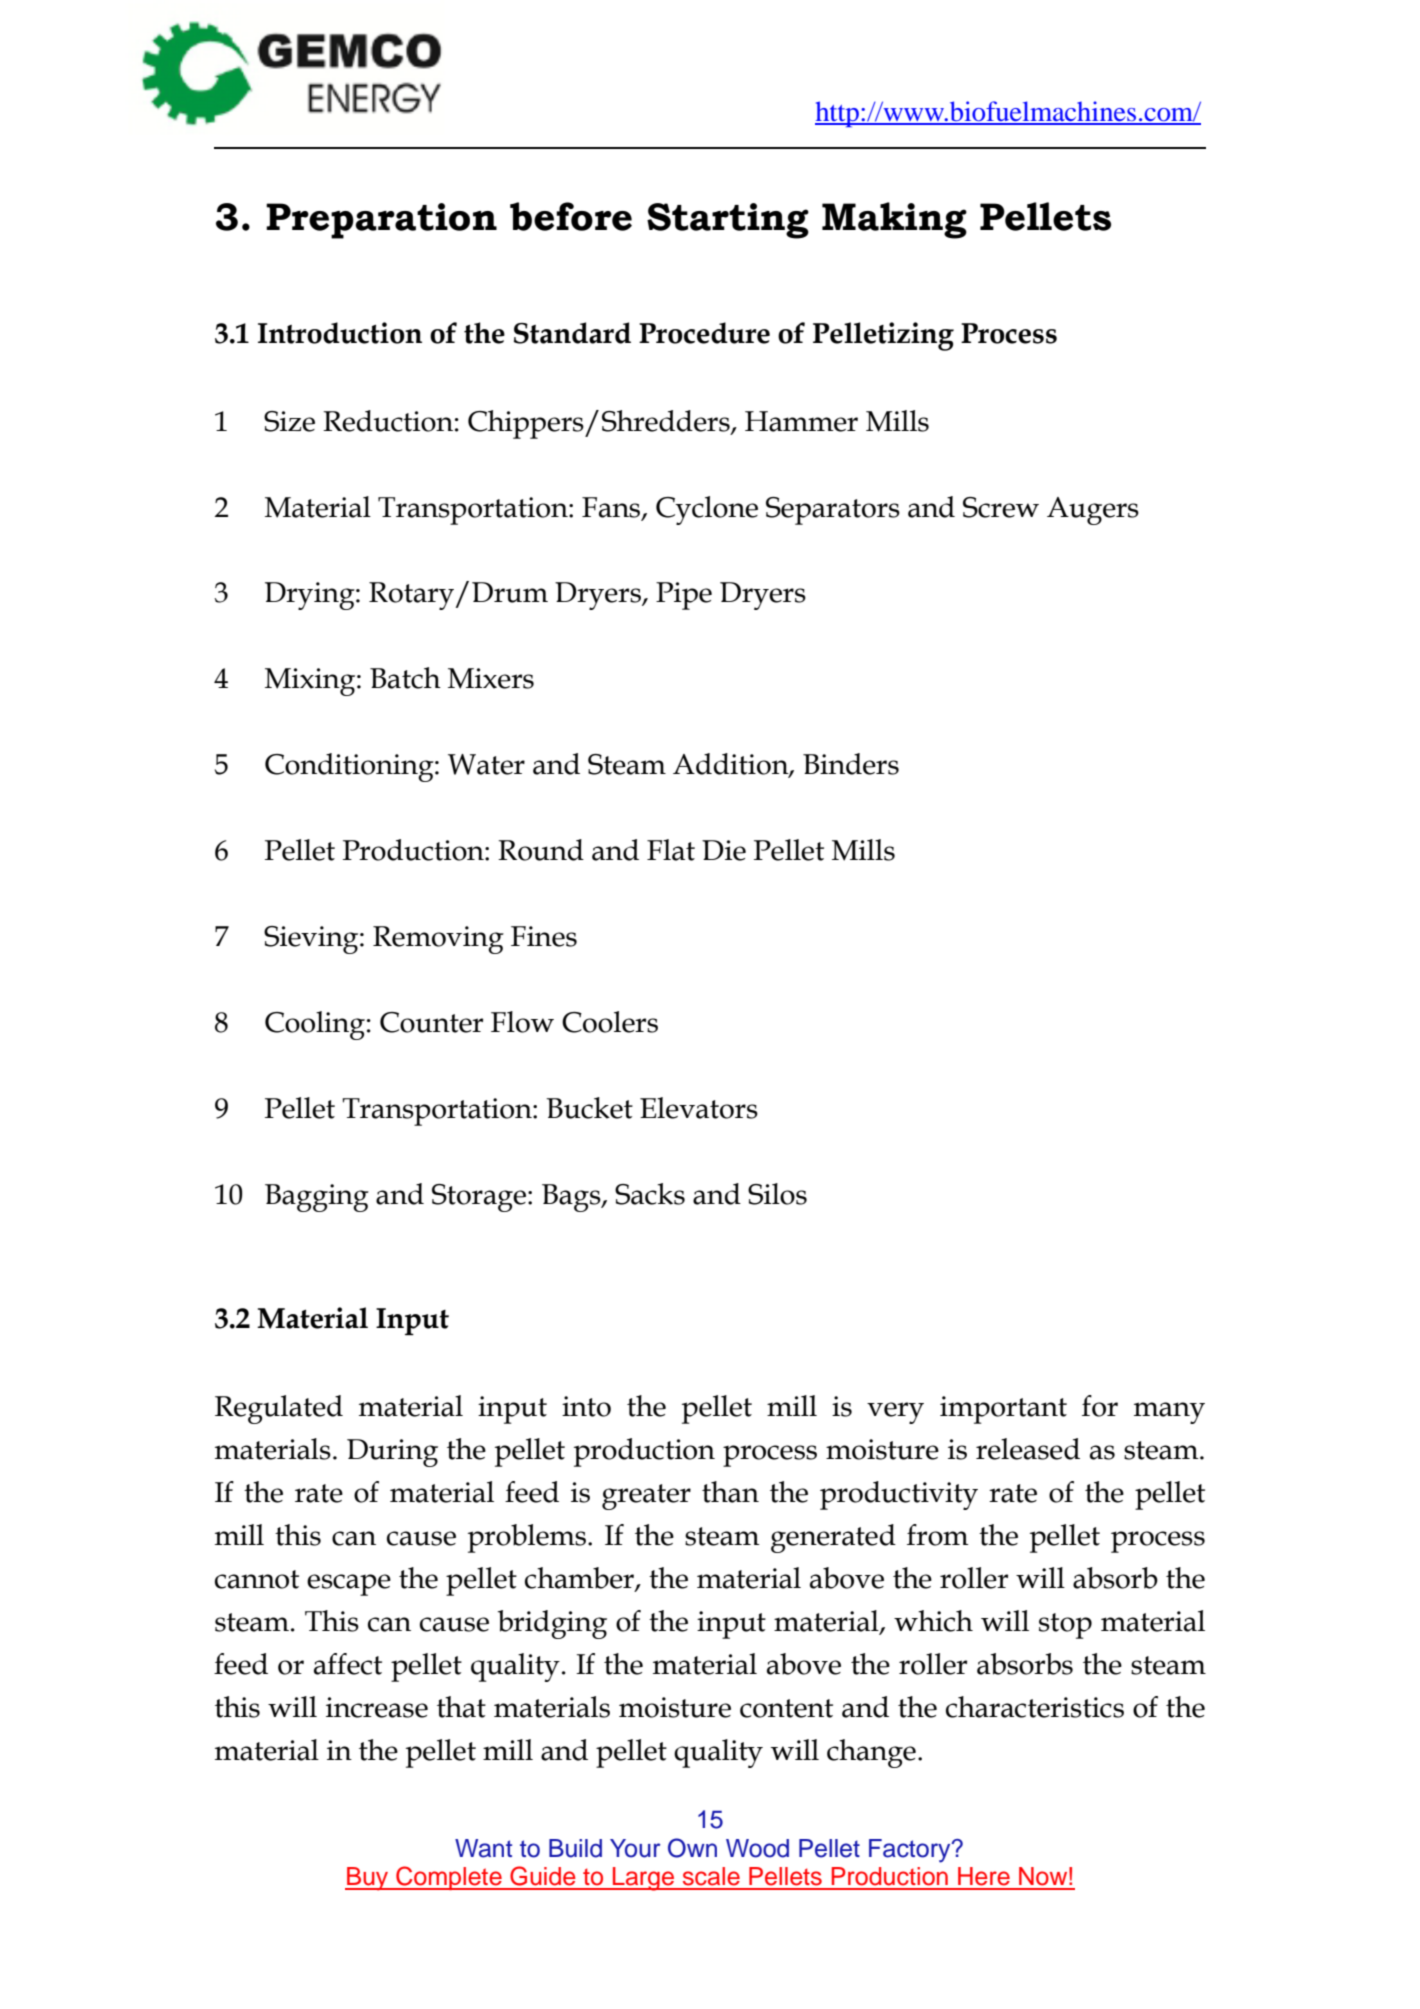 This image has width=1420, height=2009. What do you see at coordinates (777, 1194) in the image?
I see `Silos` at bounding box center [777, 1194].
